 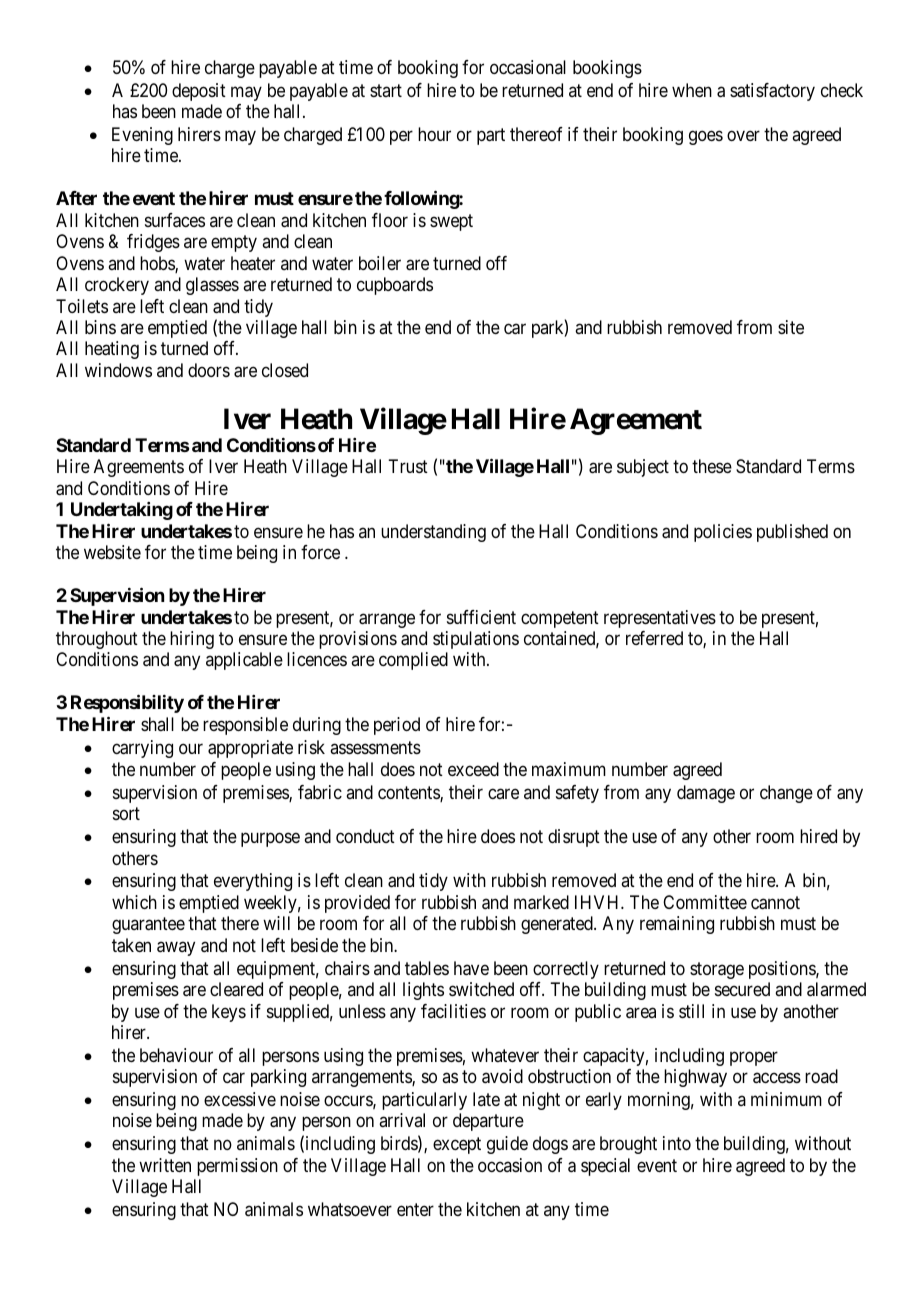 What do you see at coordinates (742, 989) in the screenshot?
I see `secured` at bounding box center [742, 989].
